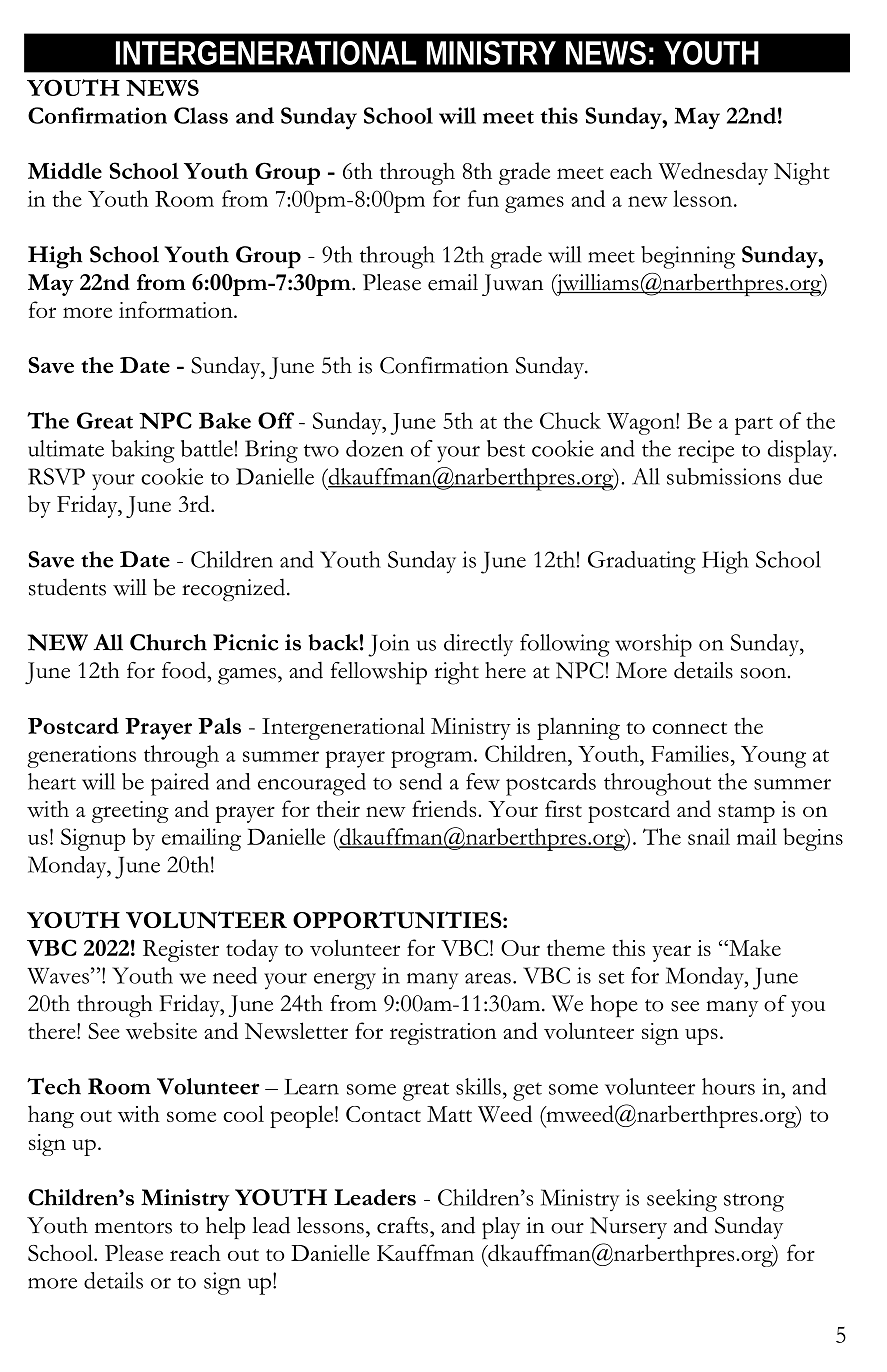  Describe the element at coordinates (754, 947) in the screenshot. I see `Make` at that location.
